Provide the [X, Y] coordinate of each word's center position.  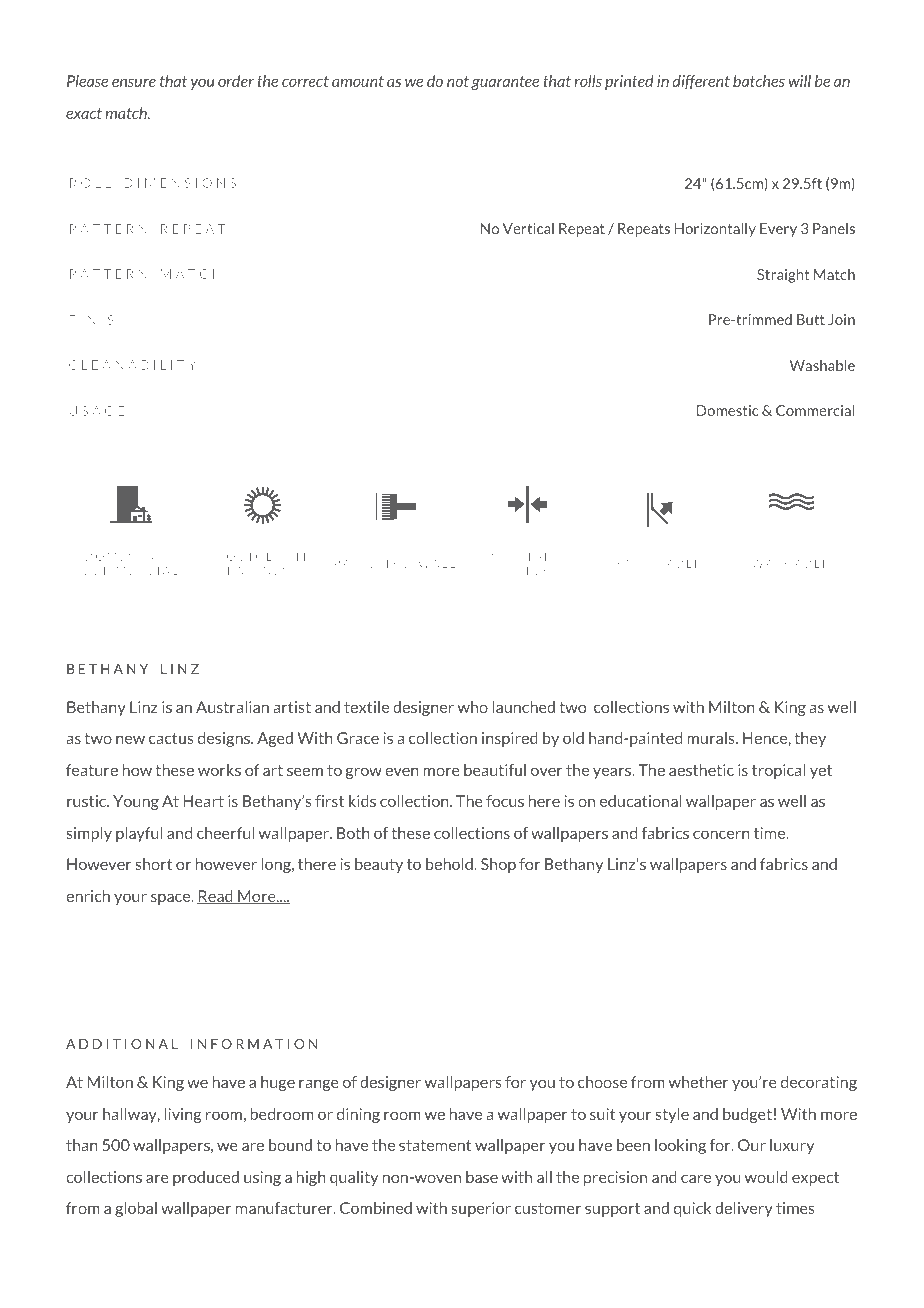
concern [721, 834]
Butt [811, 319]
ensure [134, 82]
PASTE [355, 564]
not [458, 81]
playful [139, 834]
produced [206, 1178]
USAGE [97, 411]
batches [759, 81]
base [482, 1177]
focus [505, 801]
